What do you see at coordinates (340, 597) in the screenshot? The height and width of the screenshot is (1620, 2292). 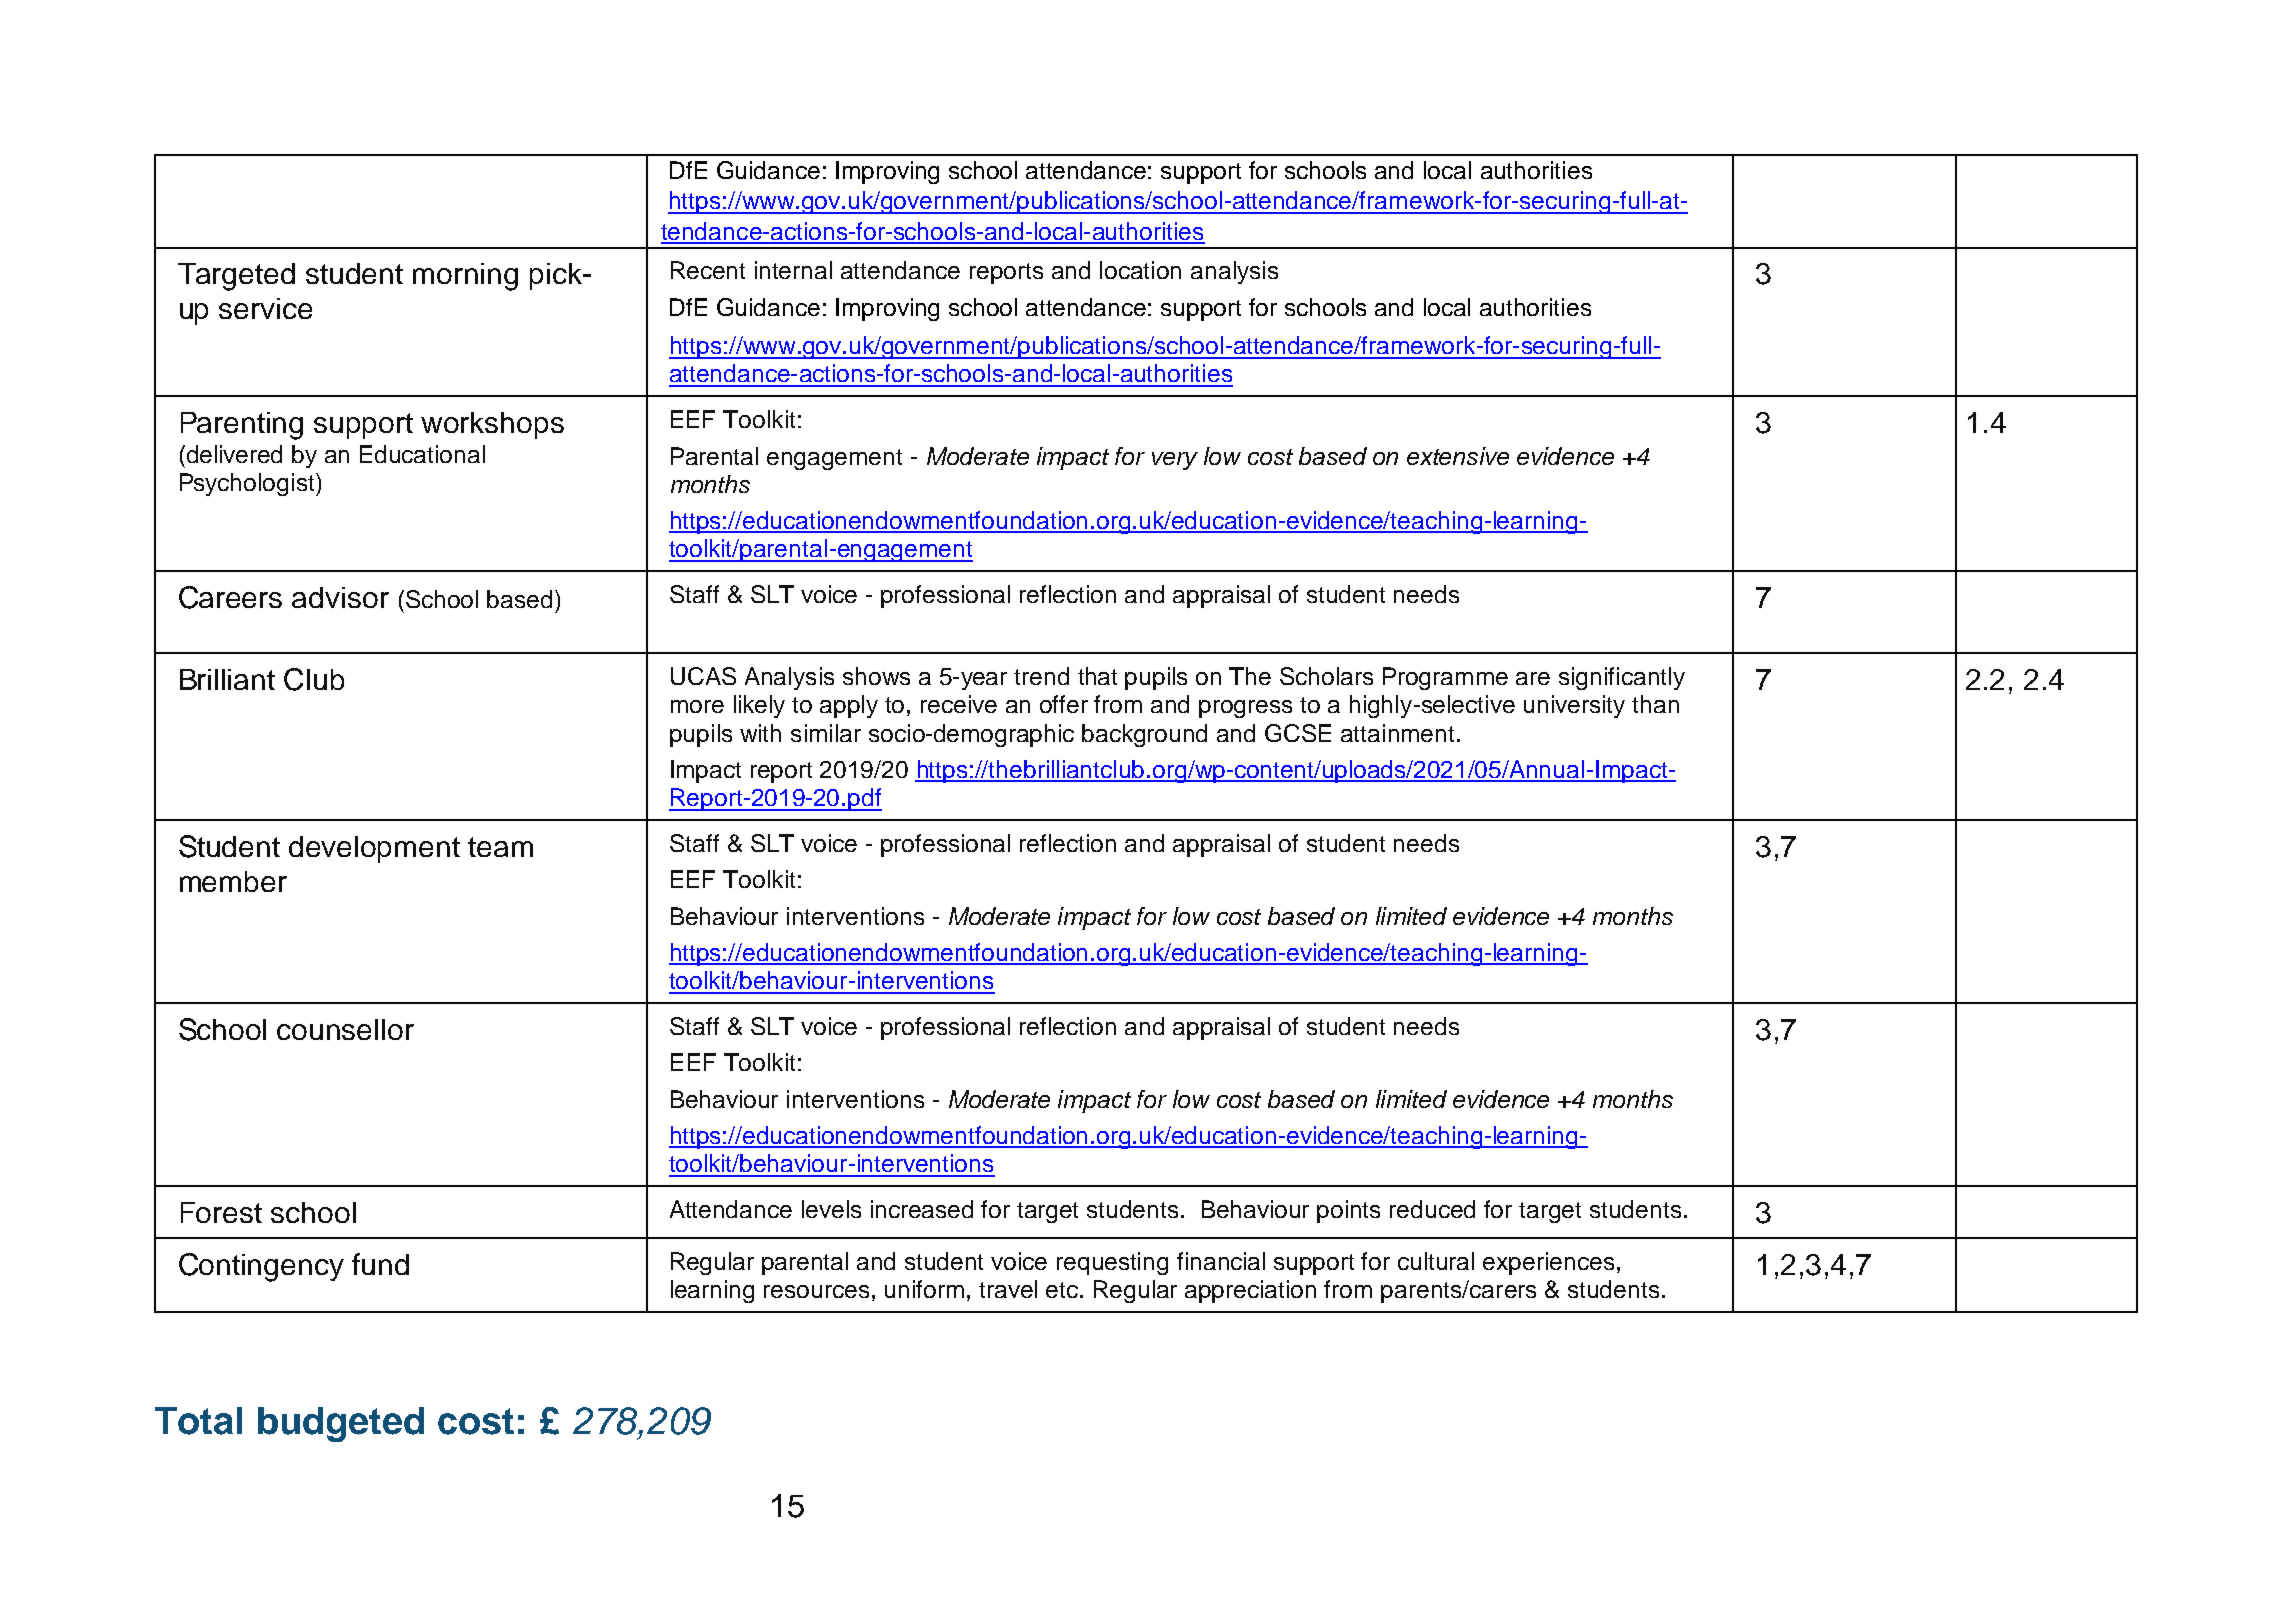 I see `advisor` at bounding box center [340, 597].
